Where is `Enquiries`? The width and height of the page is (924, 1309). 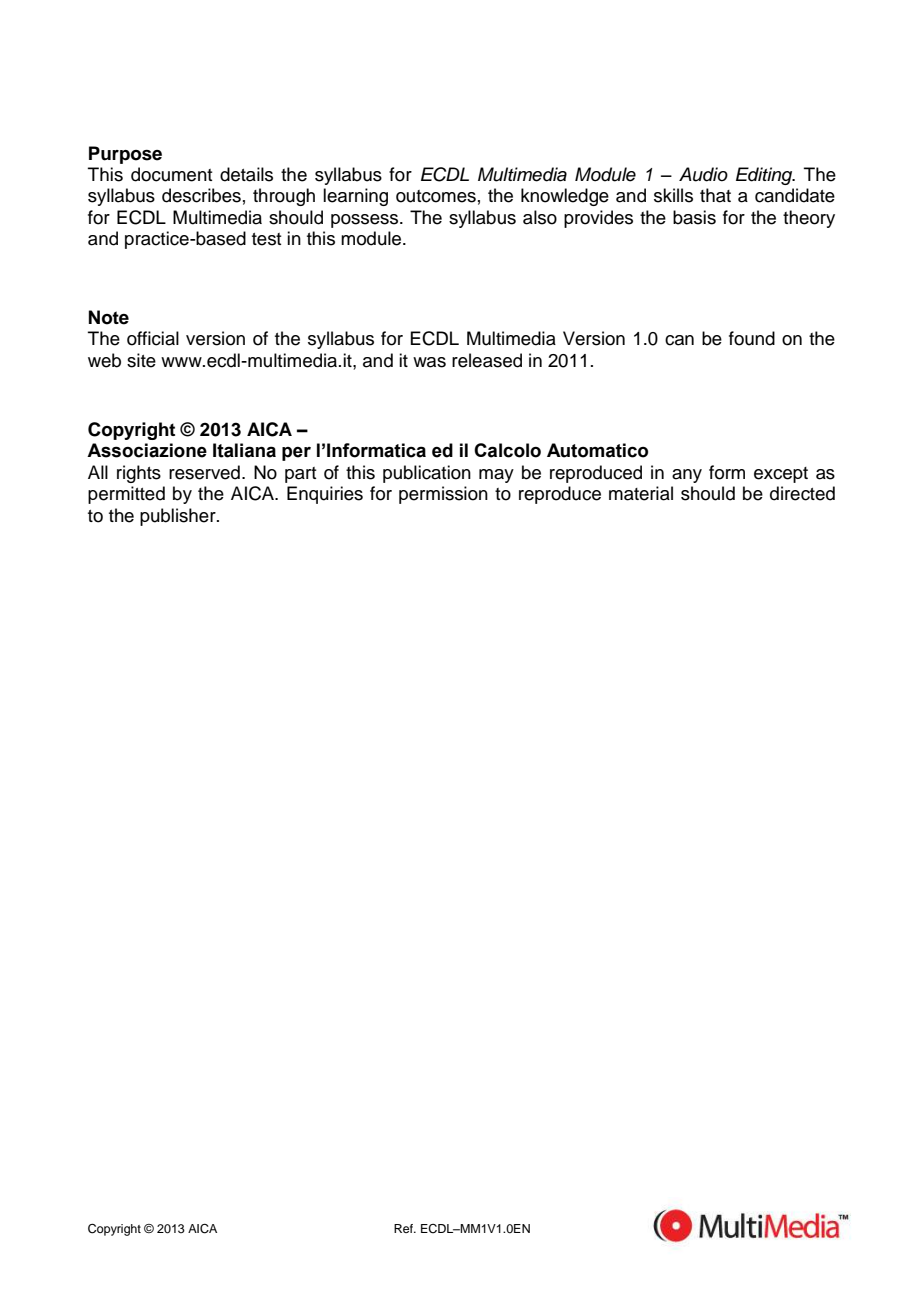 Enquiries is located at coordinates (325, 495).
